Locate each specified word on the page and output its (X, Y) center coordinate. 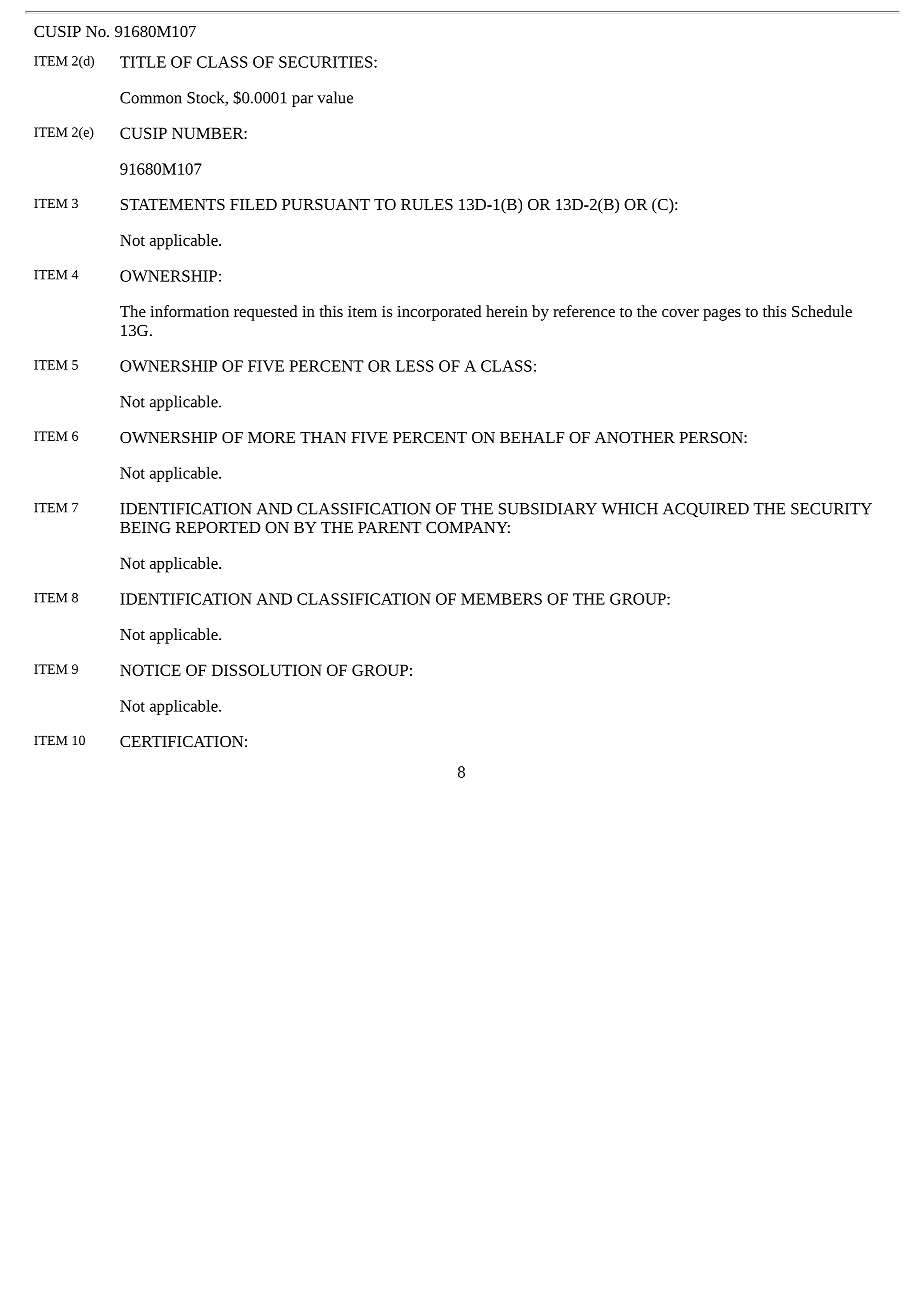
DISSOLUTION (266, 670)
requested (265, 313)
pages (722, 314)
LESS (415, 366)
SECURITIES (327, 62)
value (335, 97)
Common (151, 98)
